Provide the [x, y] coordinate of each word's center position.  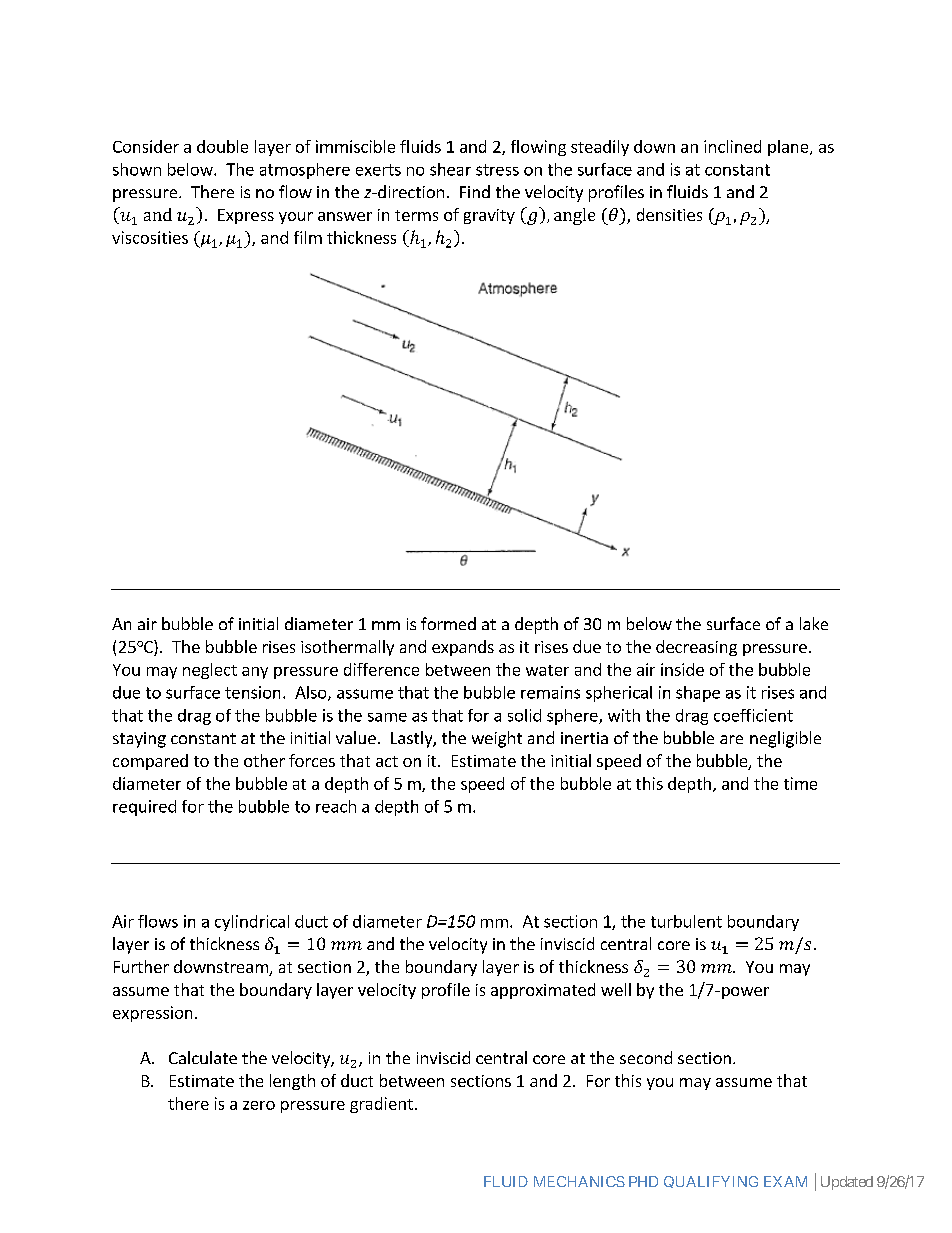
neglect [210, 671]
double [222, 146]
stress [497, 170]
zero [259, 1105]
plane [789, 148]
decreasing [696, 648]
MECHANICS [579, 1181]
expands [463, 648]
